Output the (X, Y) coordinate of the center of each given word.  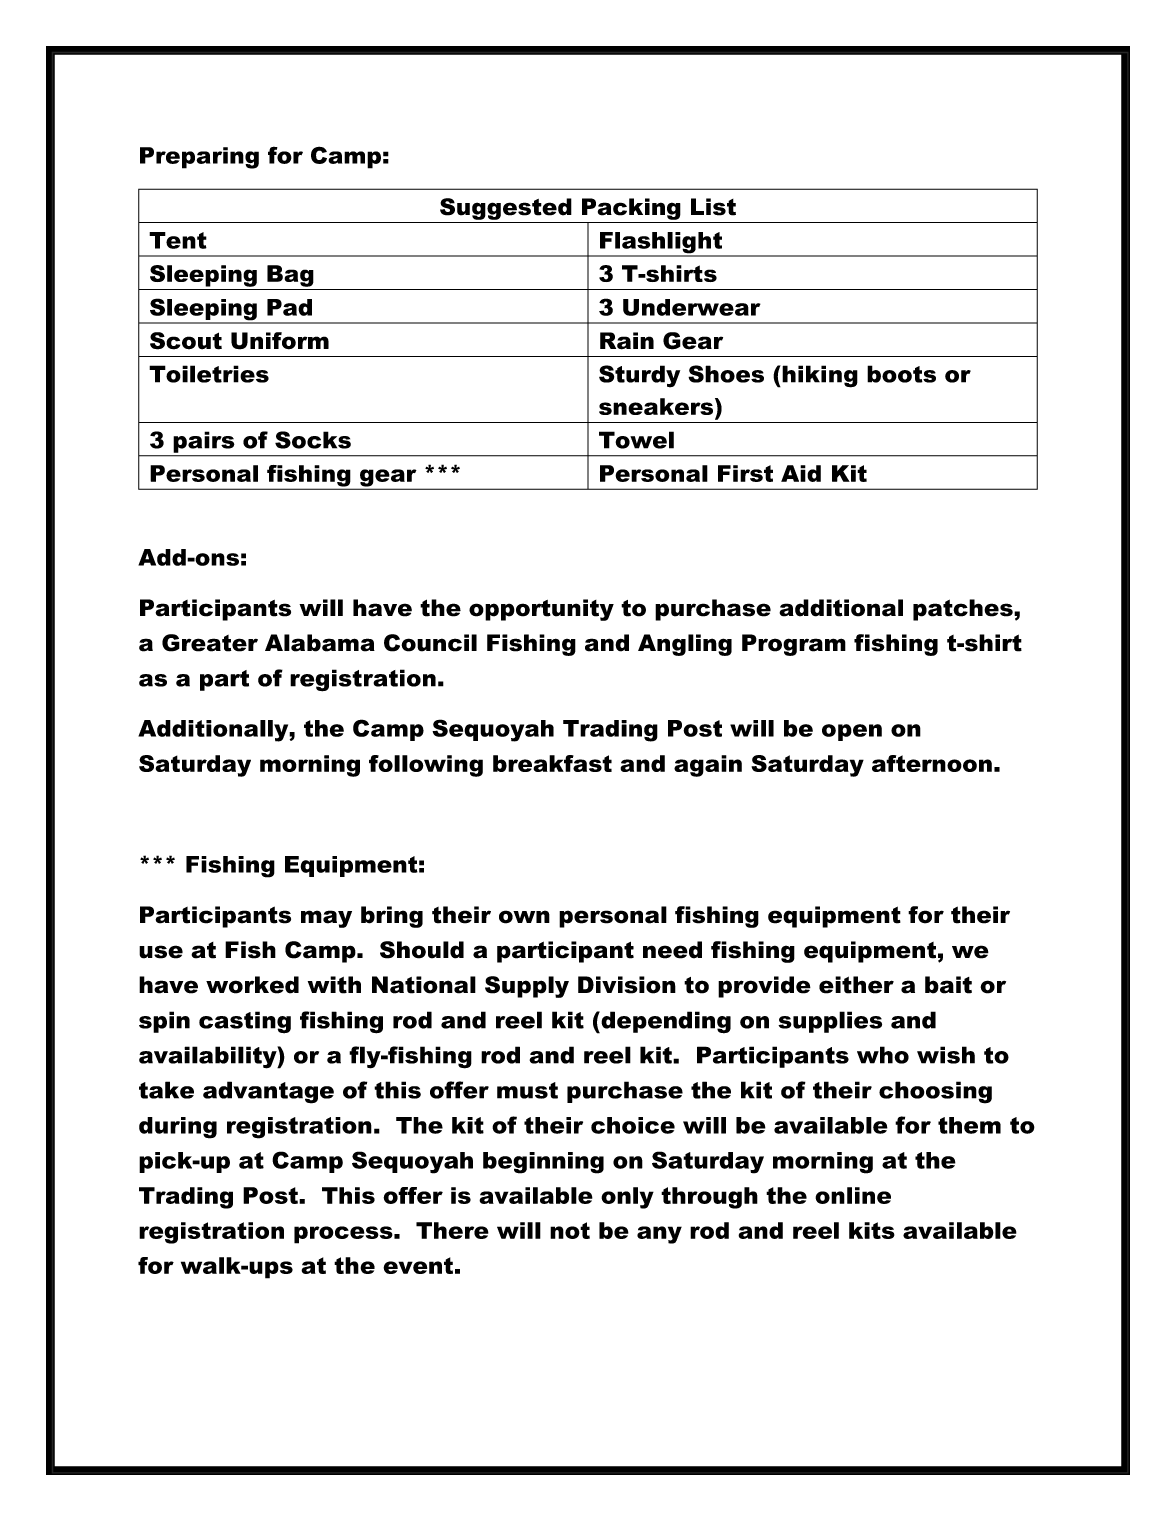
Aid (801, 473)
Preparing (199, 158)
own (524, 917)
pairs (204, 442)
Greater (210, 643)
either (856, 985)
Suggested (506, 209)
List (713, 207)
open (852, 732)
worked (252, 985)
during (178, 1128)
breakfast (552, 763)
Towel (636, 440)
